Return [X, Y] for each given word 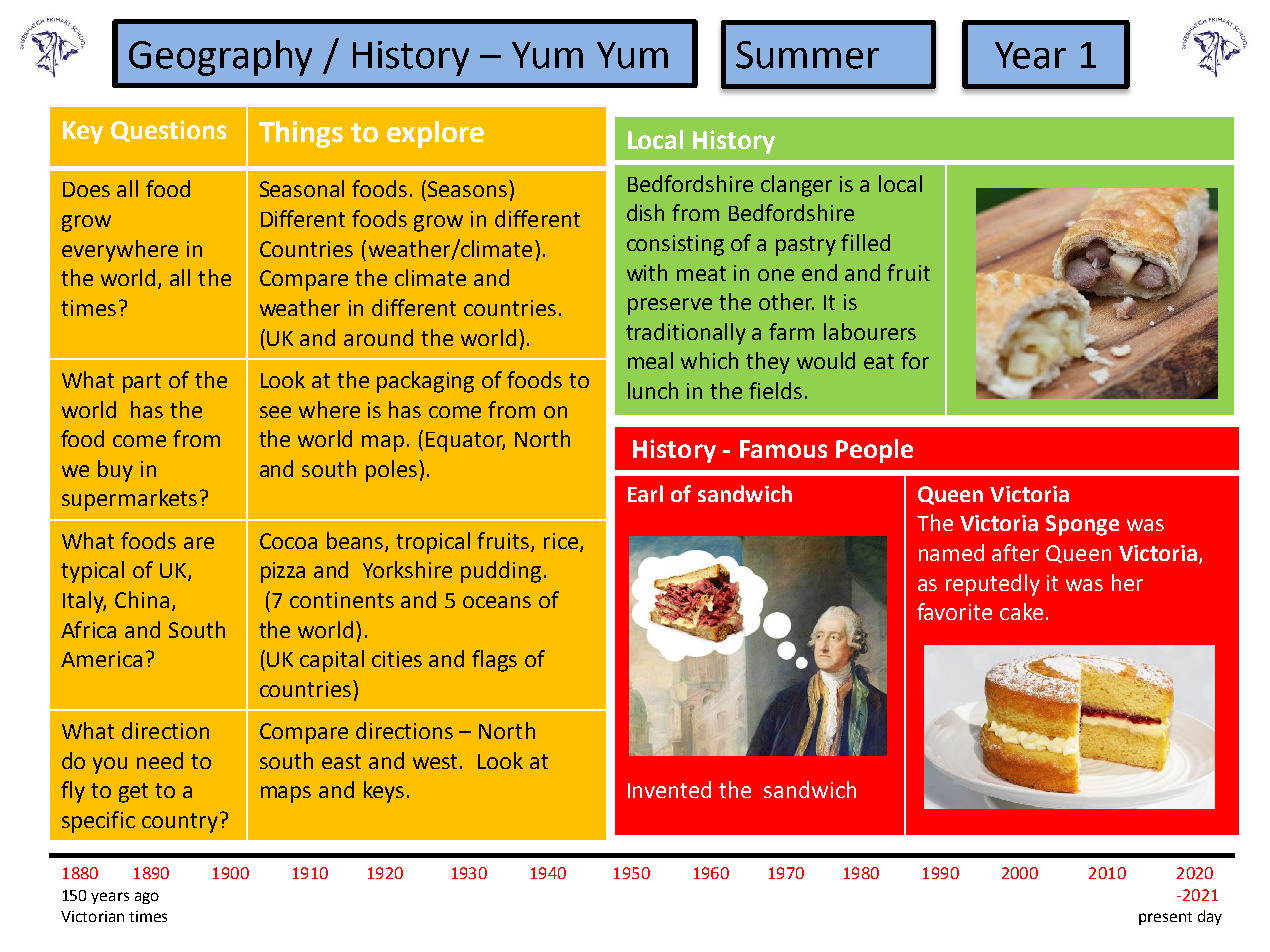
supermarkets [129, 500]
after [1015, 552]
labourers [870, 331]
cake [1021, 611]
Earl [645, 493]
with [647, 272]
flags [494, 661]
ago [147, 898]
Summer [807, 55]
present [1165, 918]
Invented [669, 789]
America [101, 659]
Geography [220, 58]
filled [865, 242]
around [378, 337]
